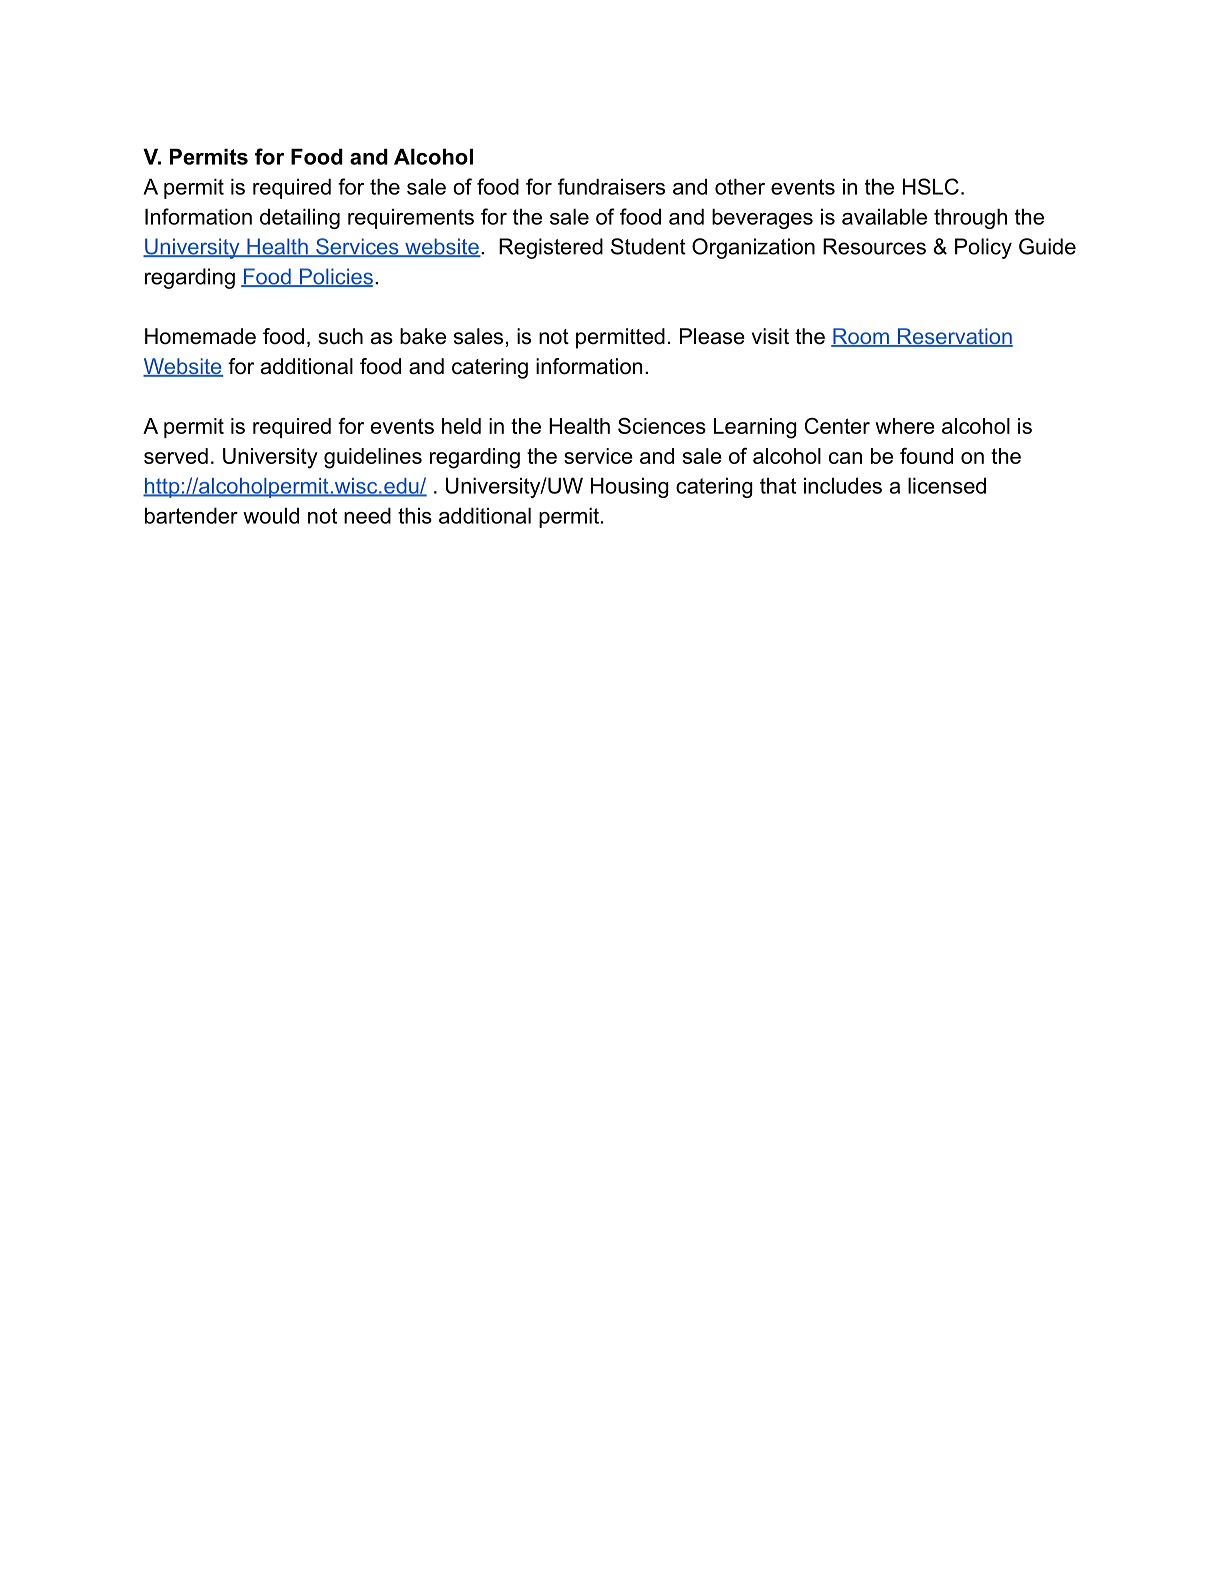 The image size is (1220, 1579). I want to click on Please, so click(712, 336).
